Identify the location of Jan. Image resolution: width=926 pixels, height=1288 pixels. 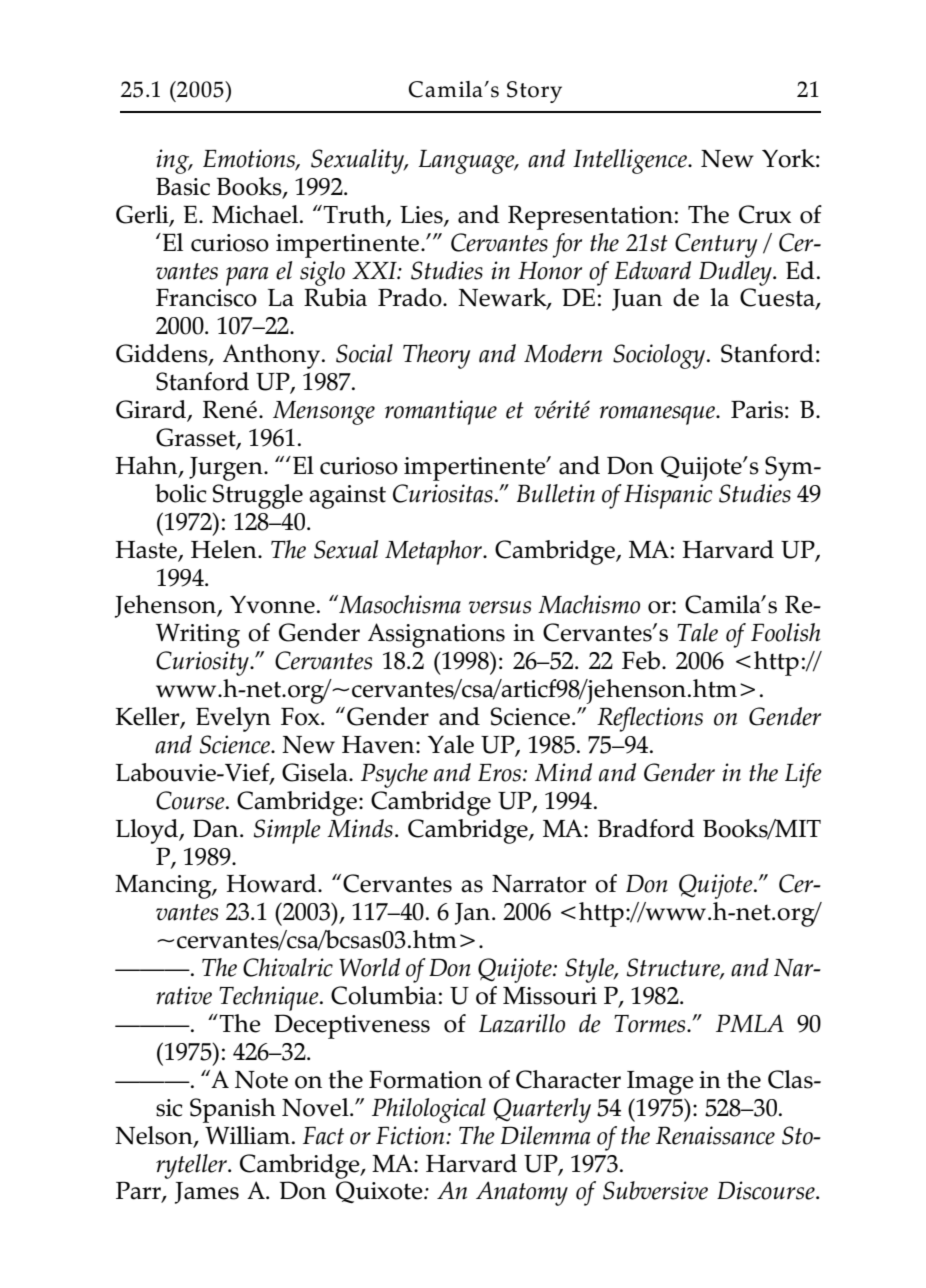
(472, 914).
